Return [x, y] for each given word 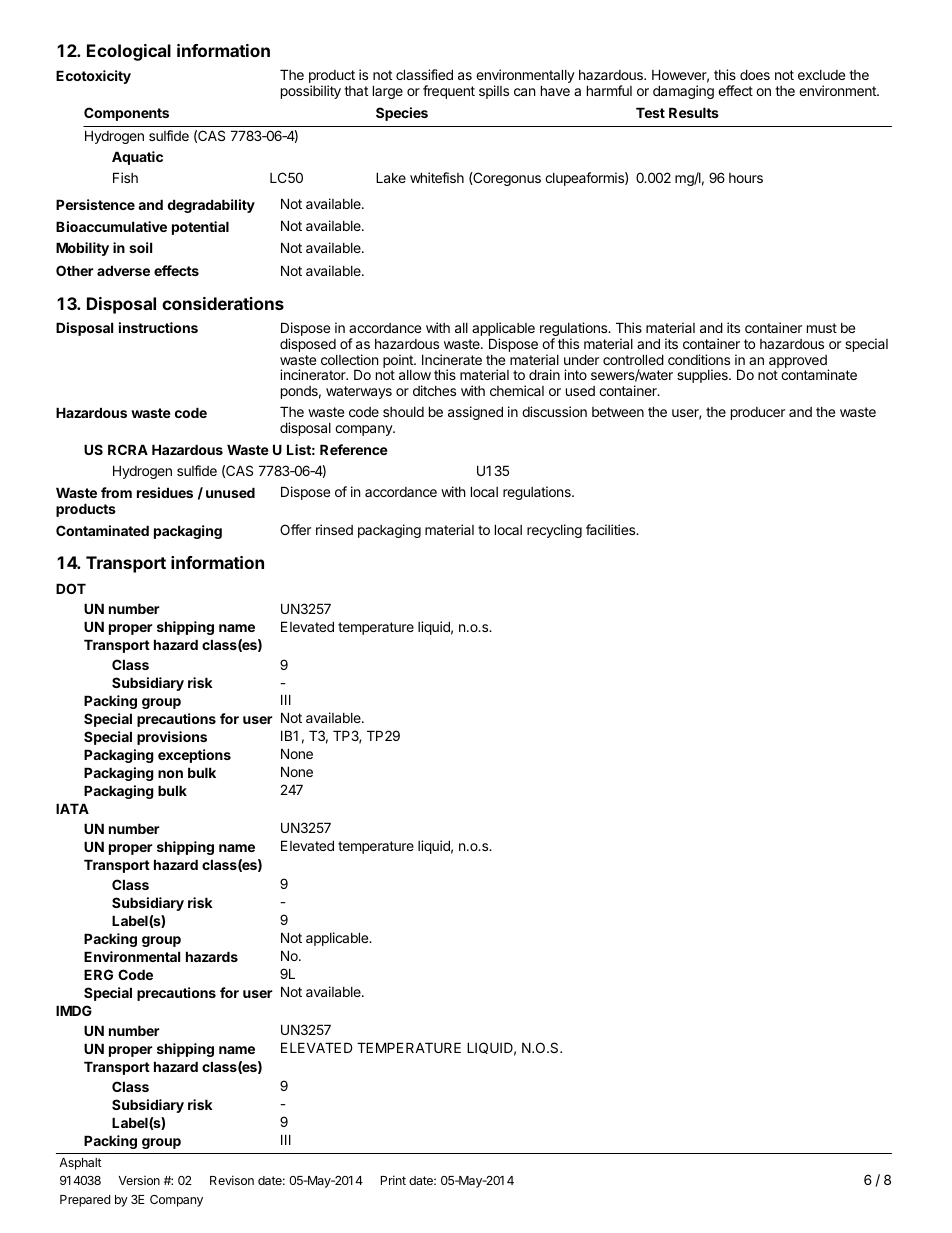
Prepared [85, 1201]
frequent [449, 92]
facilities [612, 529]
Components [126, 114]
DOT [71, 588]
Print [393, 1180]
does [755, 74]
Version [139, 1180]
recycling [554, 531]
